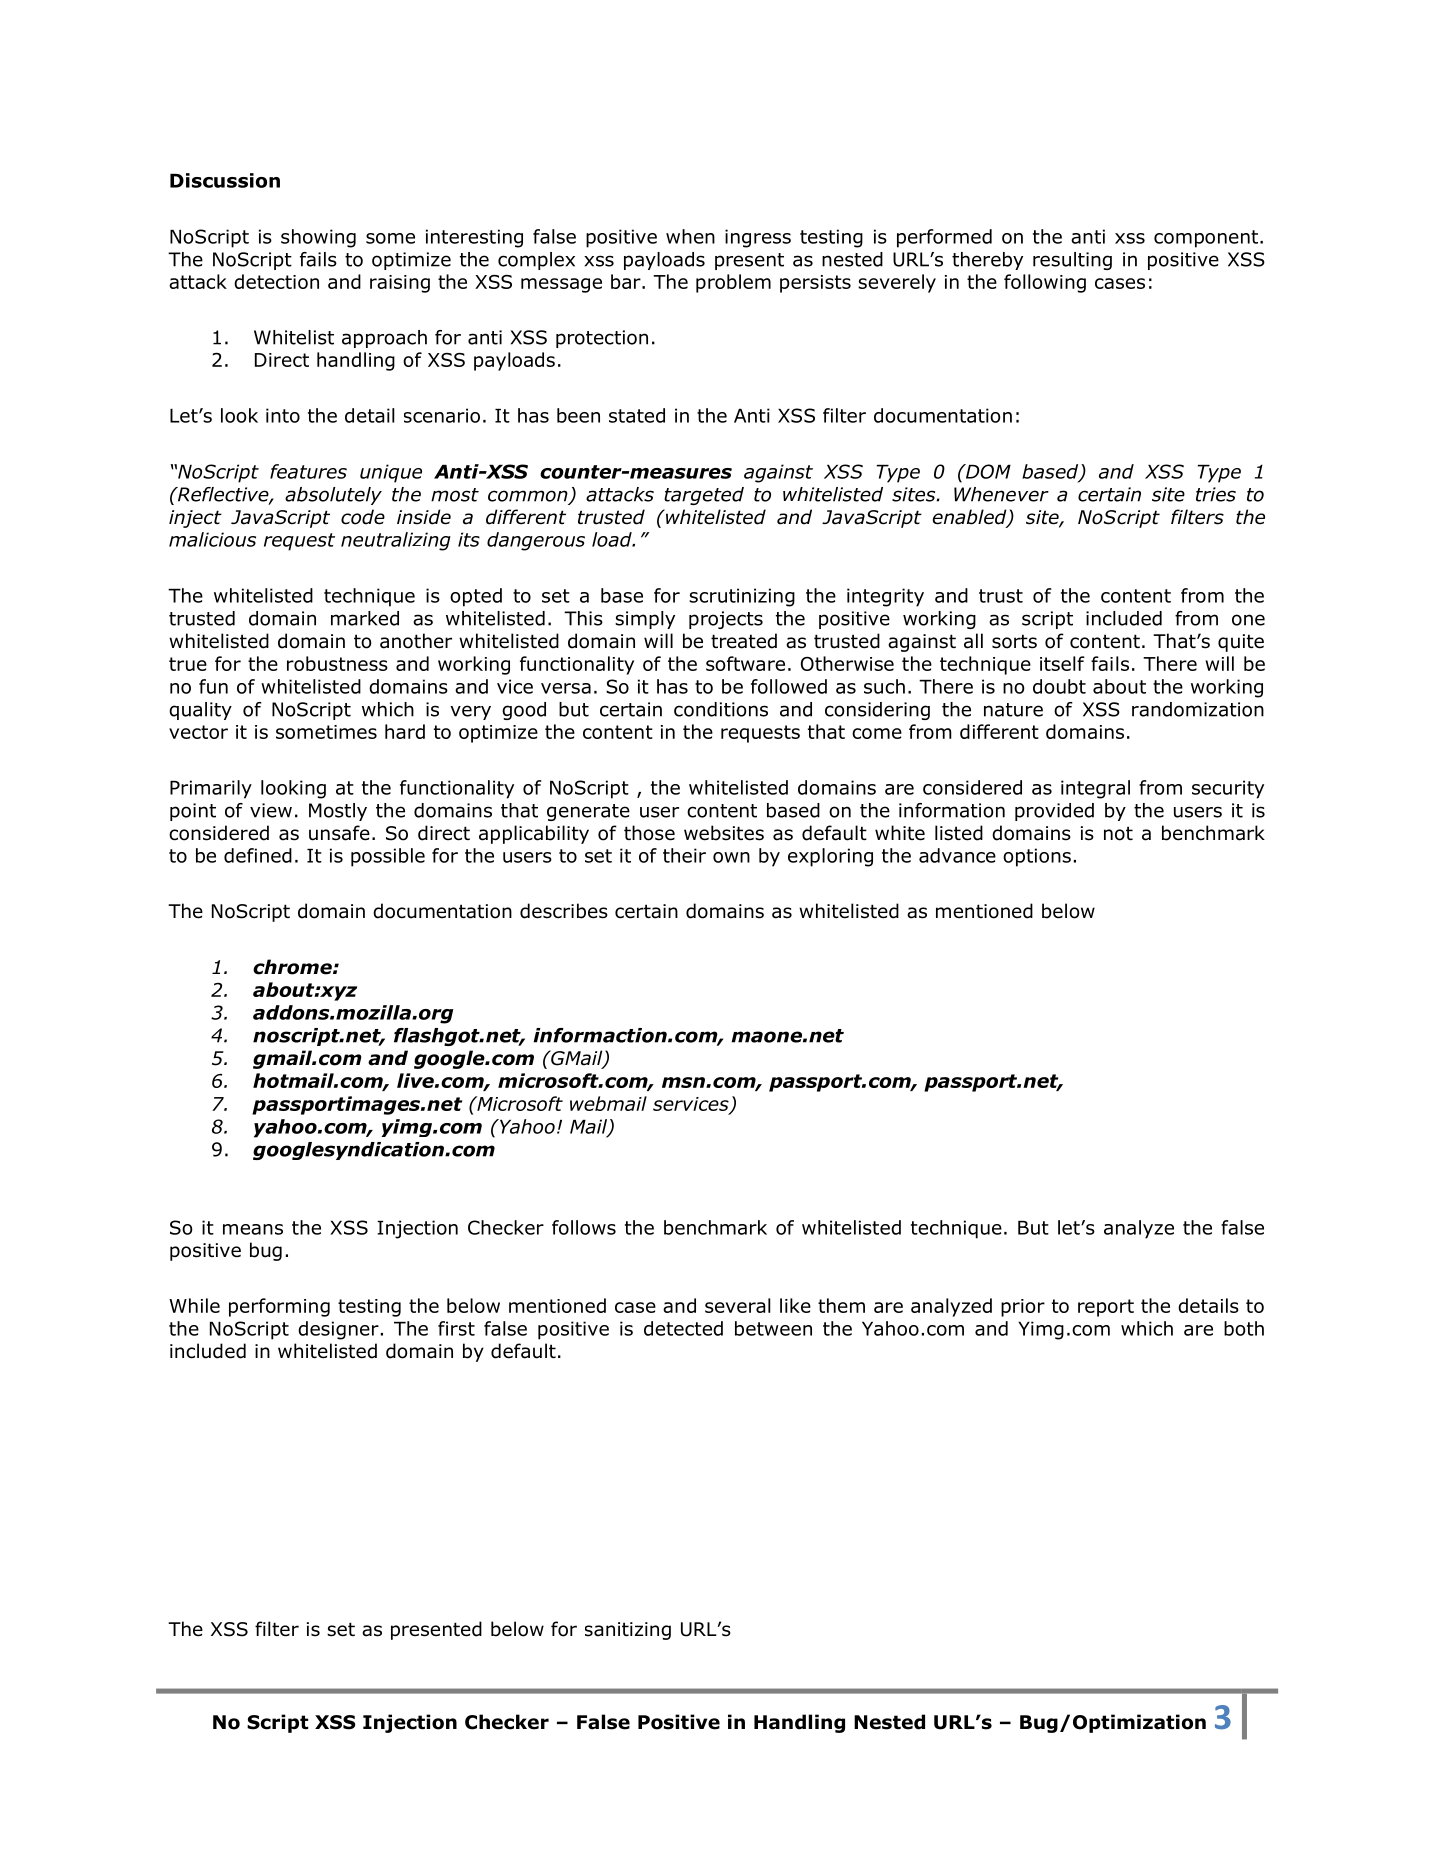  I want to click on defined, so click(258, 855).
